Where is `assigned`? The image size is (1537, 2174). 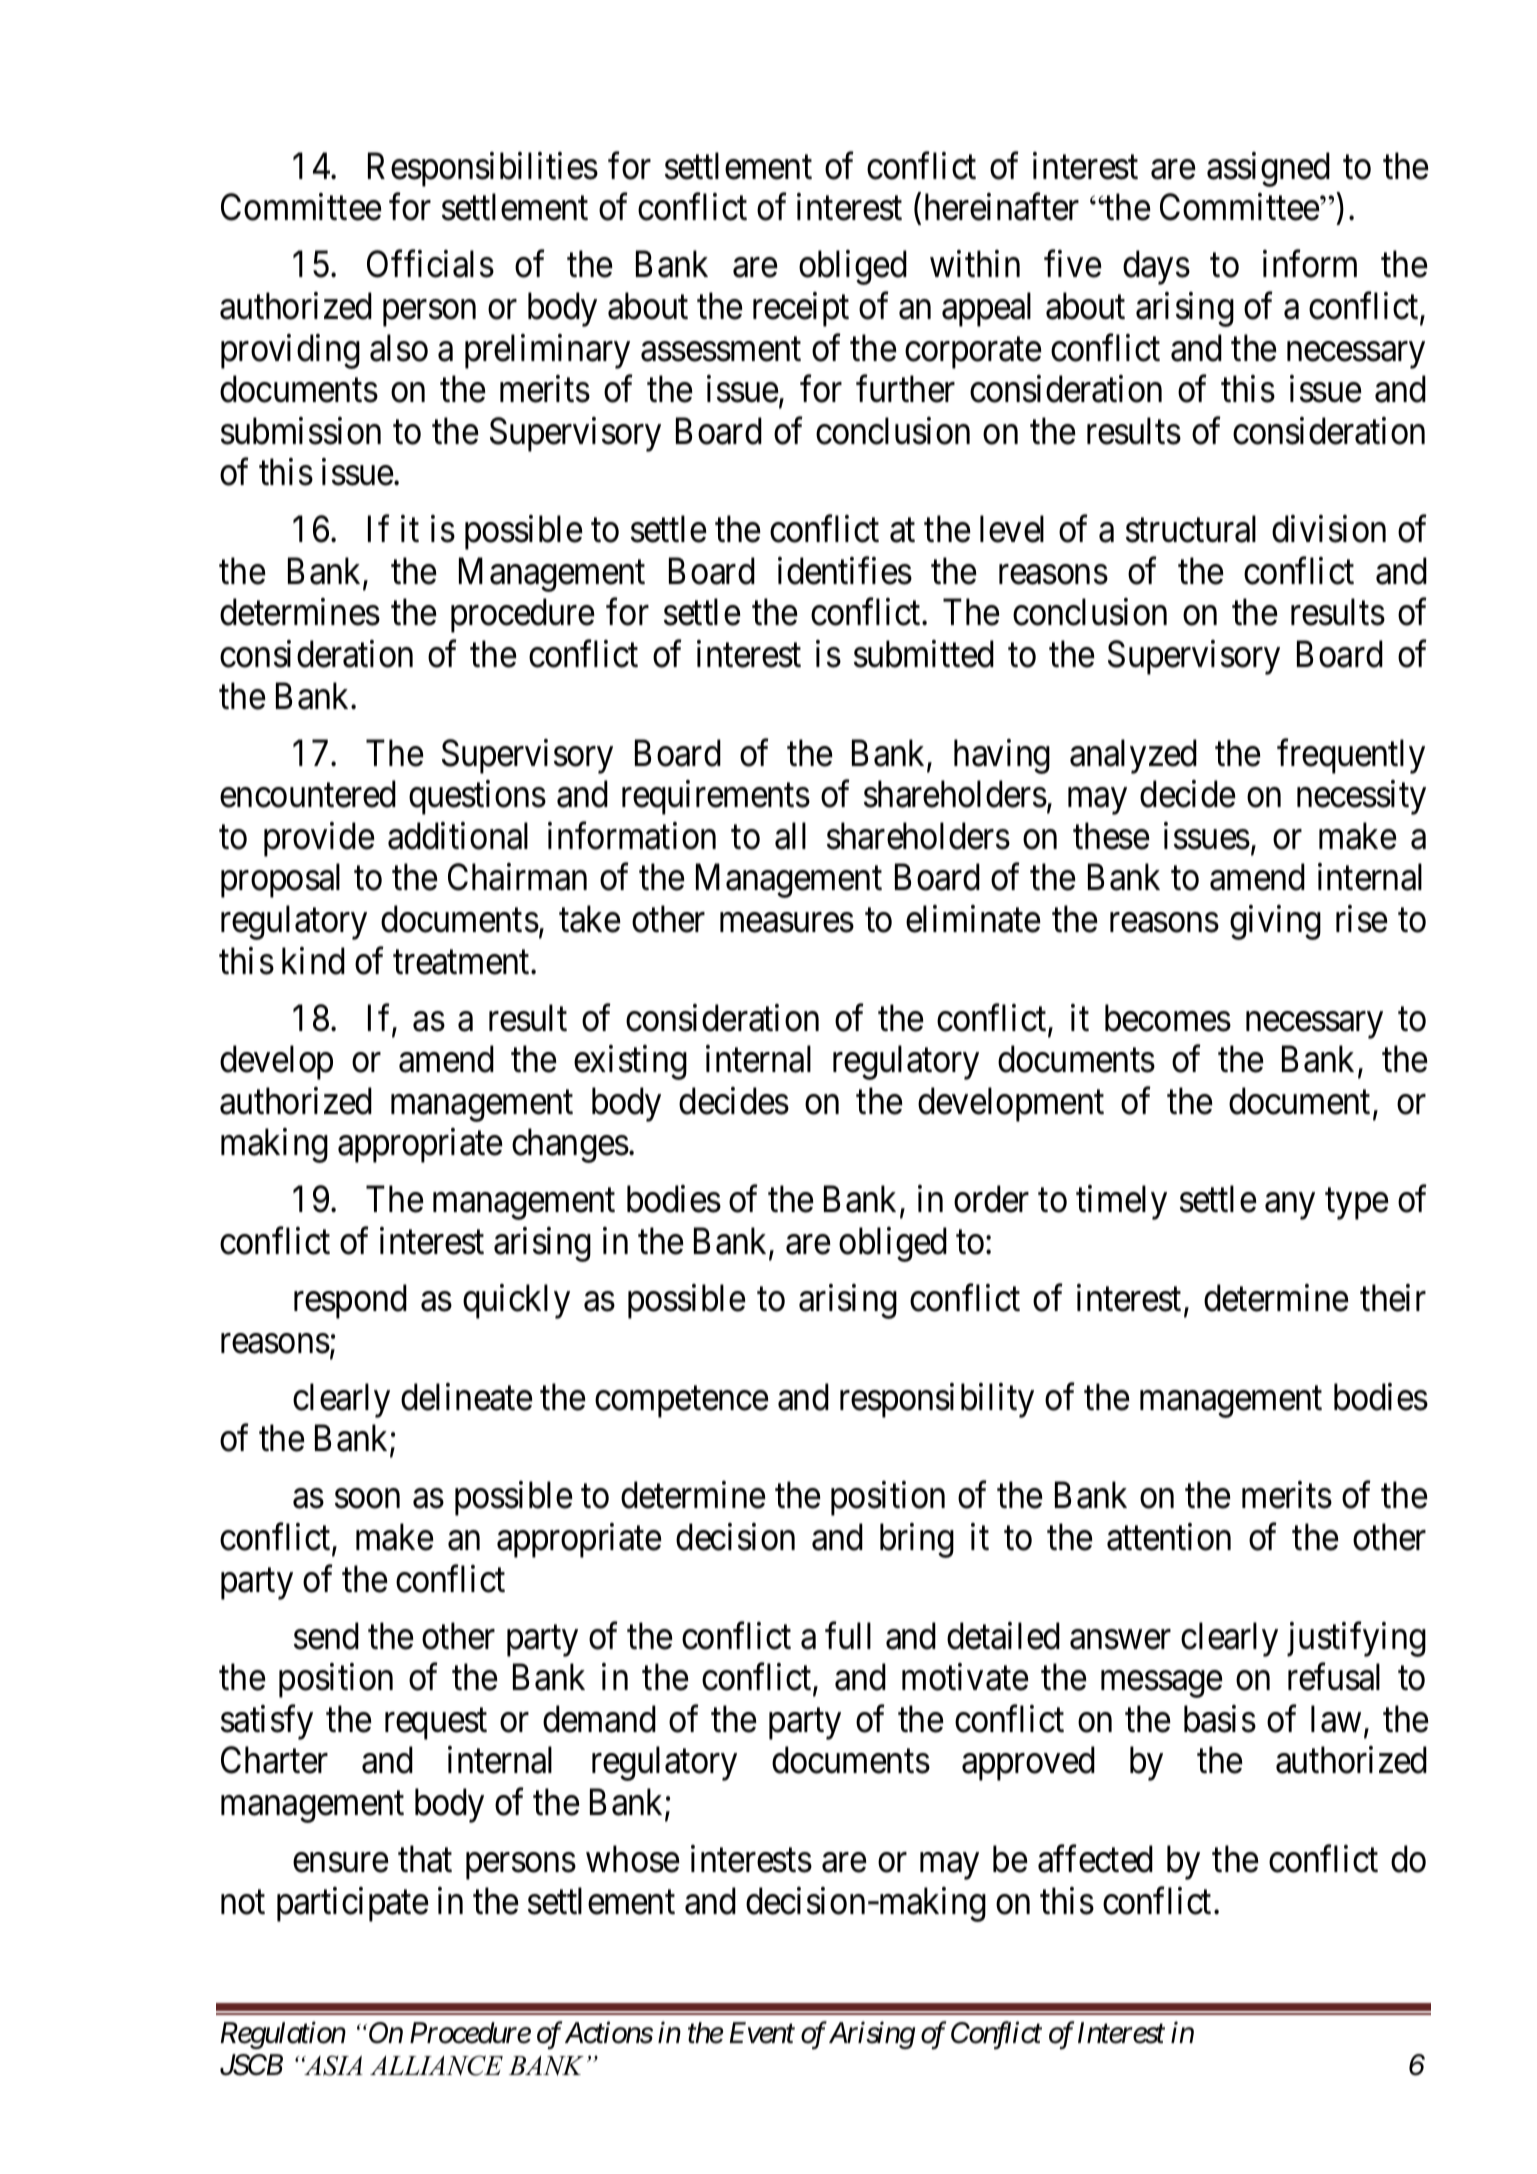 assigned is located at coordinates (1268, 169).
